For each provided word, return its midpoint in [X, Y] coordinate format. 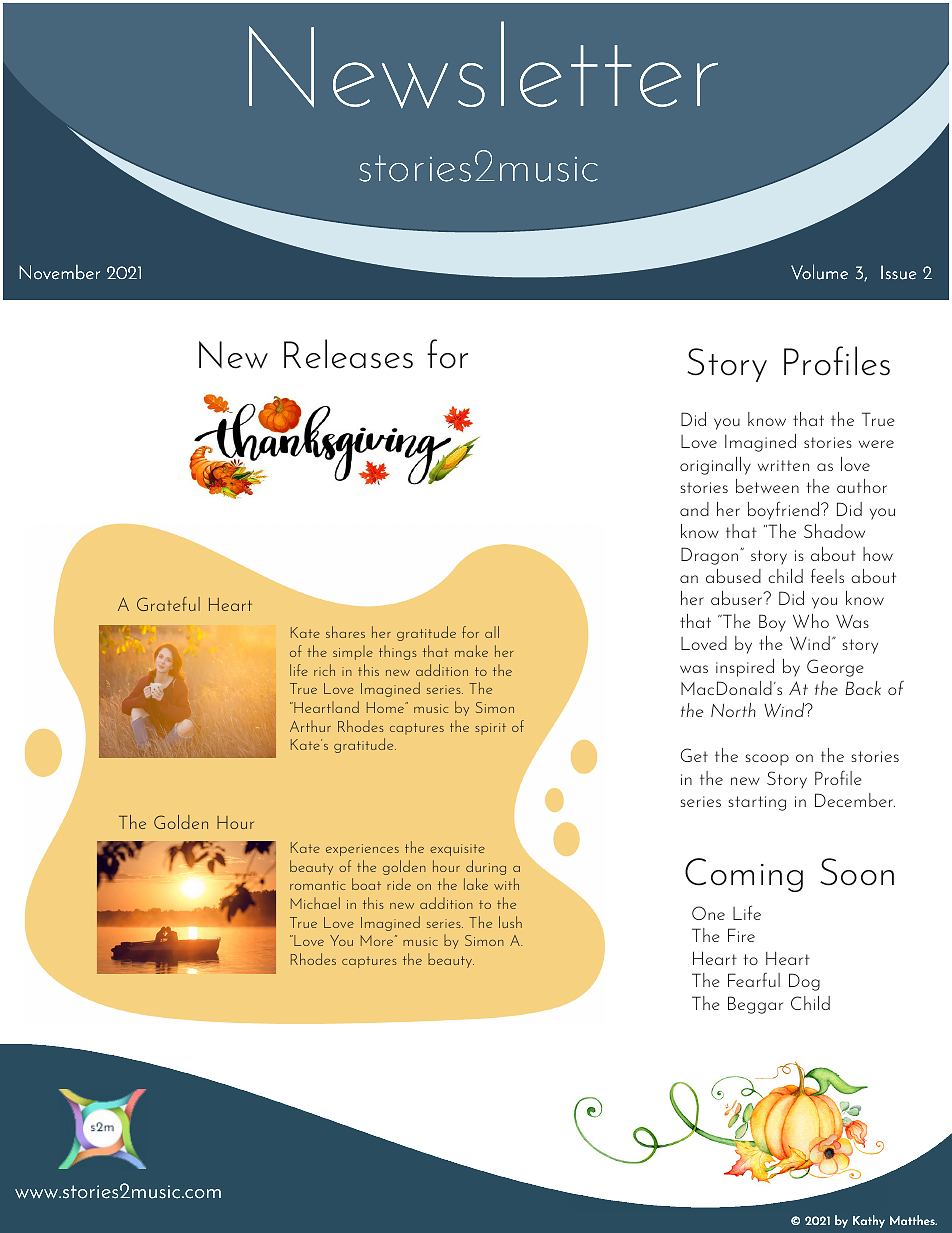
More [378, 940]
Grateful [168, 604]
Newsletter [483, 65]
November [59, 272]
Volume [819, 272]
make [471, 651]
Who [811, 621]
